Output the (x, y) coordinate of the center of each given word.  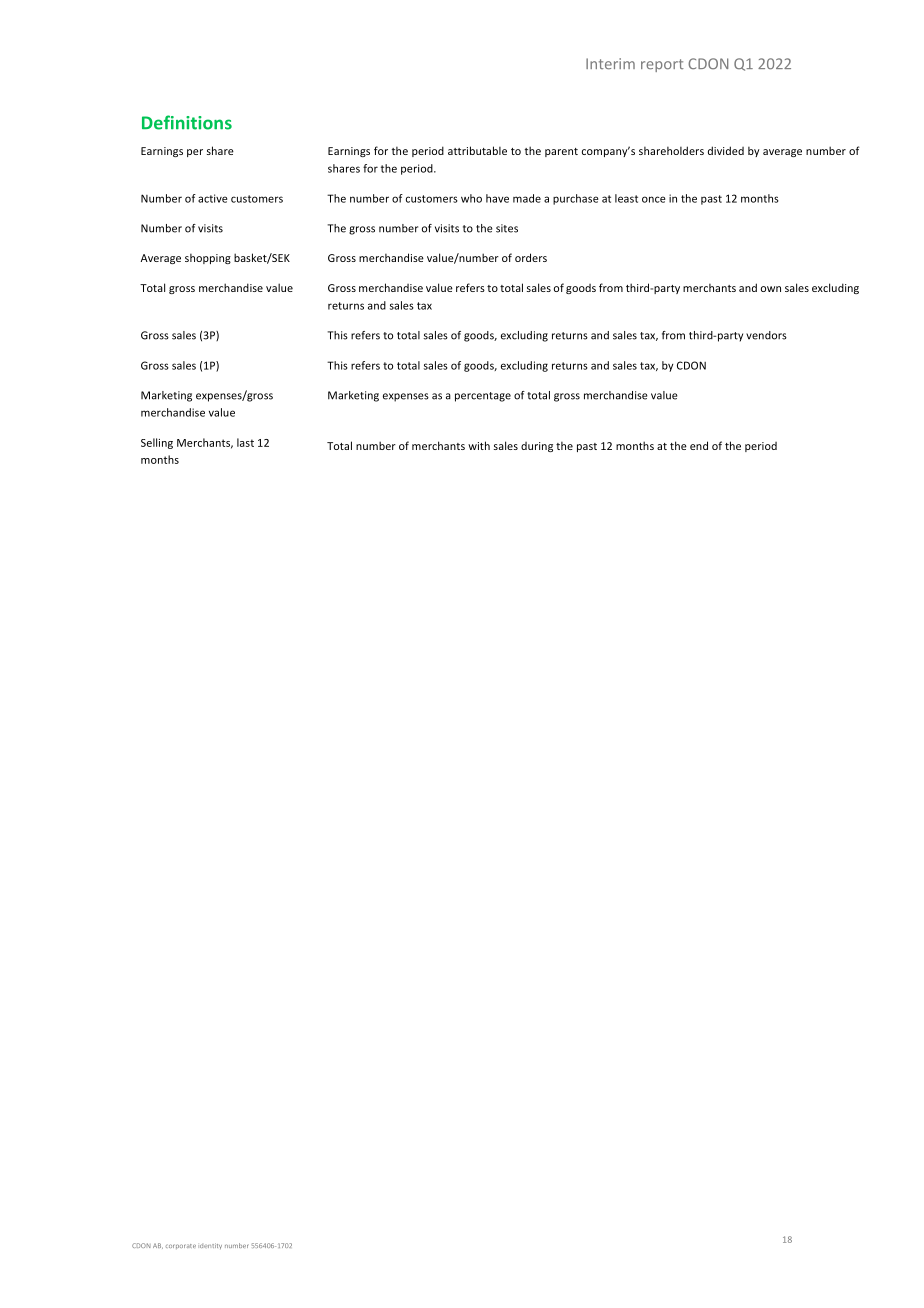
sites (507, 228)
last (245, 442)
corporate (181, 1246)
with (479, 445)
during (537, 447)
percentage (483, 397)
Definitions (187, 122)
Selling (157, 443)
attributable (477, 150)
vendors (766, 335)
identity (210, 1246)
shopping (208, 258)
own (771, 289)
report (662, 65)
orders (531, 257)
